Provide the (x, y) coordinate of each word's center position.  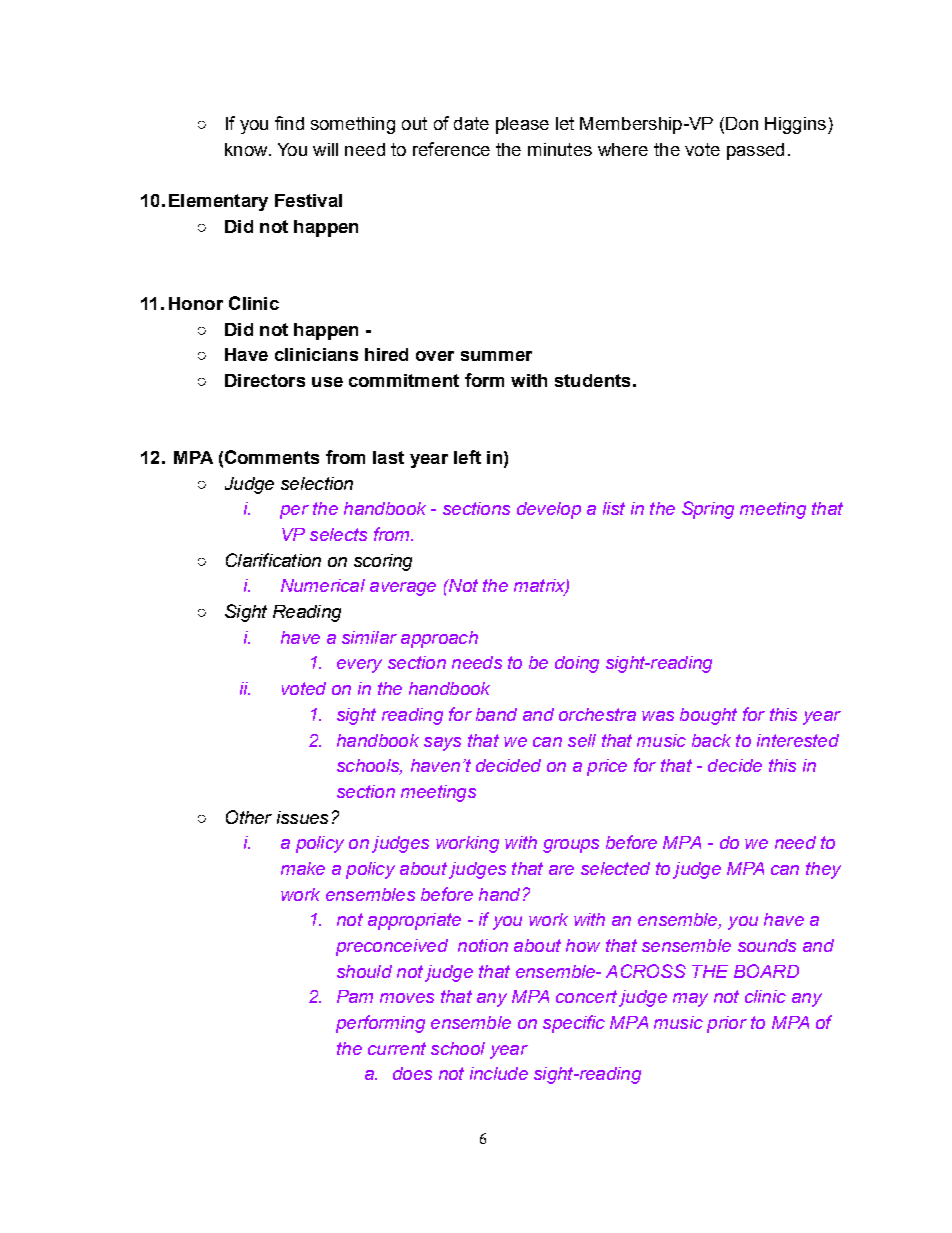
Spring (708, 510)
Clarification (273, 560)
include (499, 1073)
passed (755, 151)
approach (439, 639)
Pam (355, 996)
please (522, 125)
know (247, 149)
